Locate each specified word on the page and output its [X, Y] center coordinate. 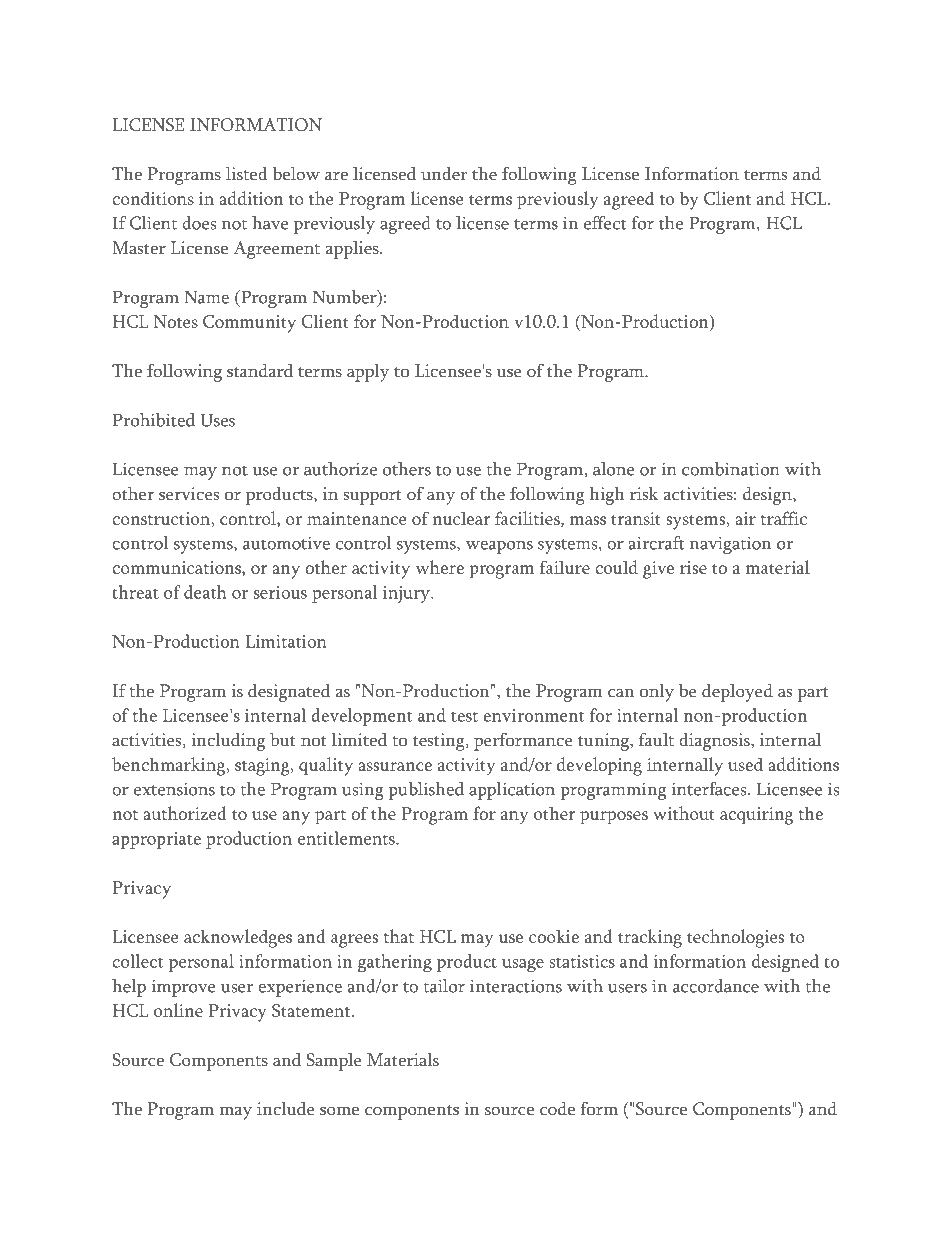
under [444, 174]
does [199, 223]
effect [605, 223]
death [205, 592]
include [285, 1109]
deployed [737, 693]
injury [407, 594]
